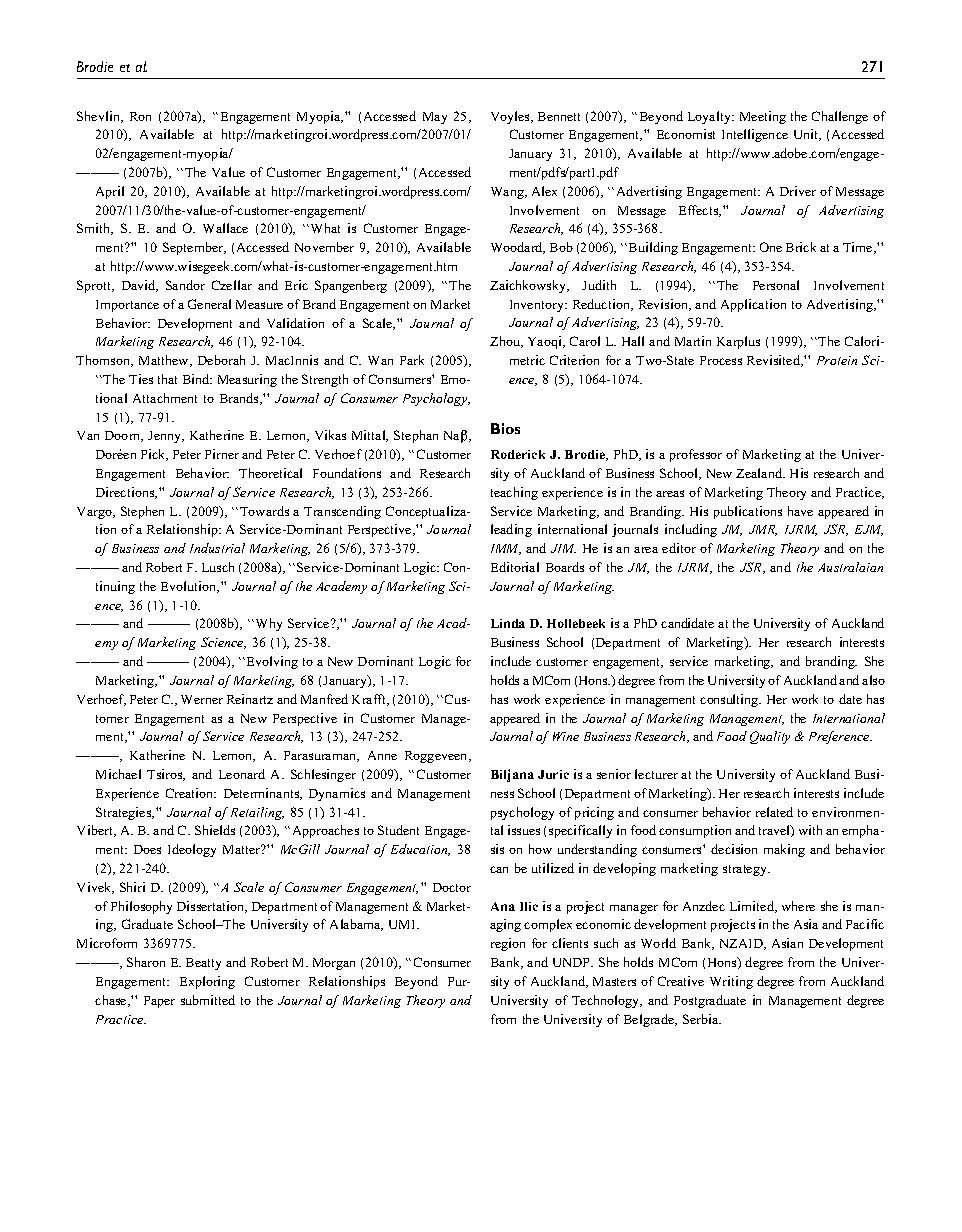 The image size is (962, 1232). I want to click on IMM, so click(506, 549).
